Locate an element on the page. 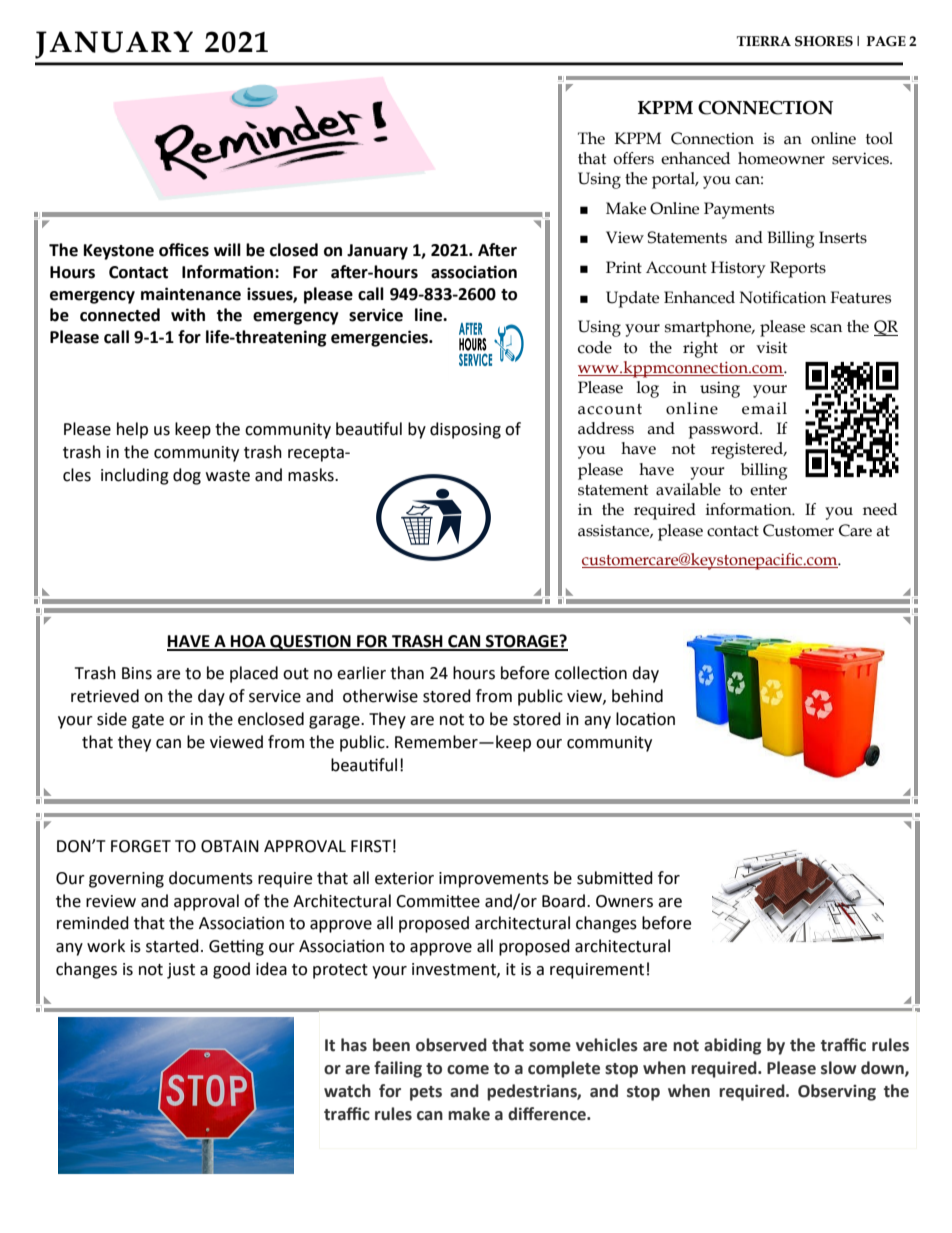  offers is located at coordinates (634, 158).
